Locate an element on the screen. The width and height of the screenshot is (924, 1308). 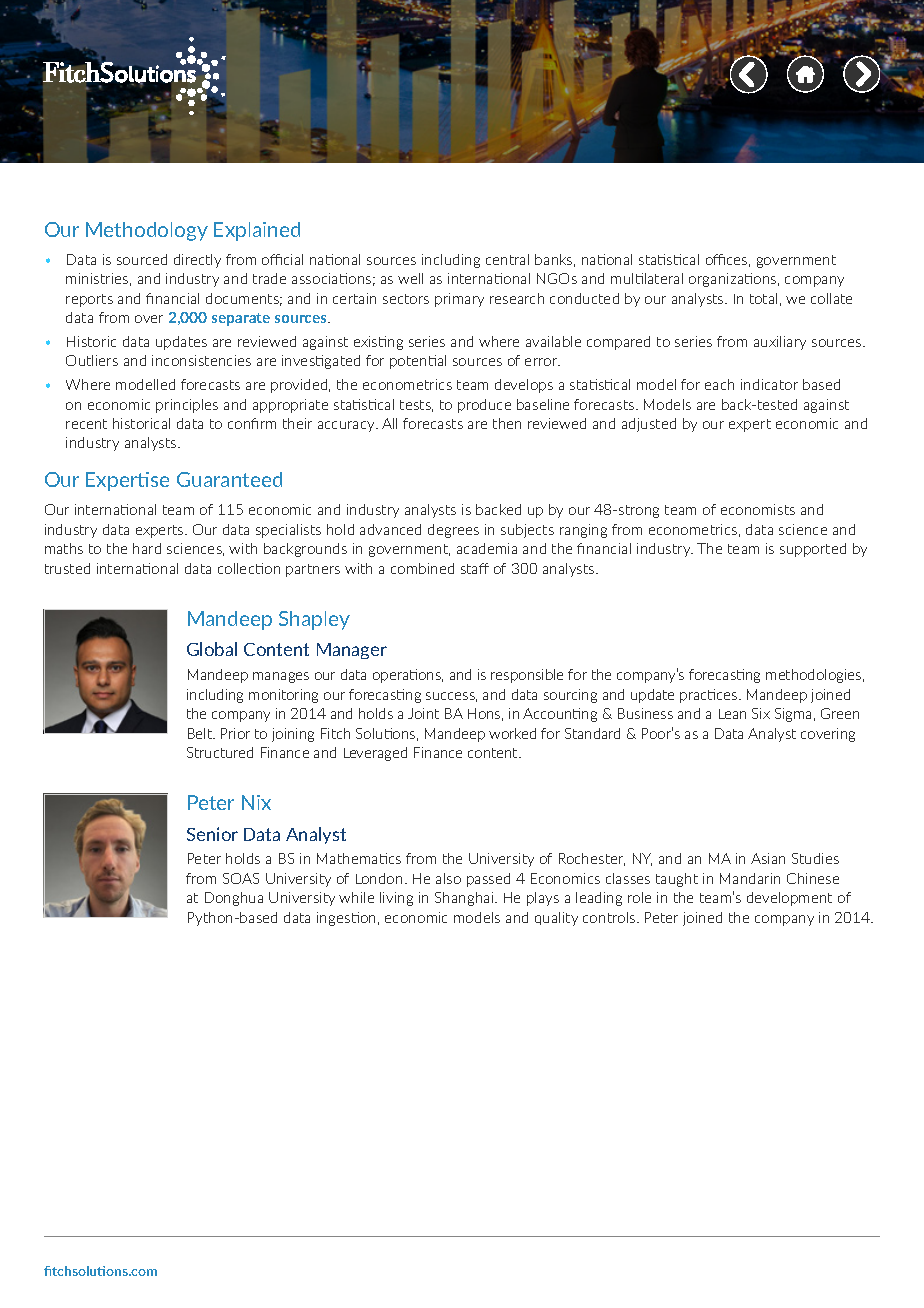
supported is located at coordinates (813, 550).
